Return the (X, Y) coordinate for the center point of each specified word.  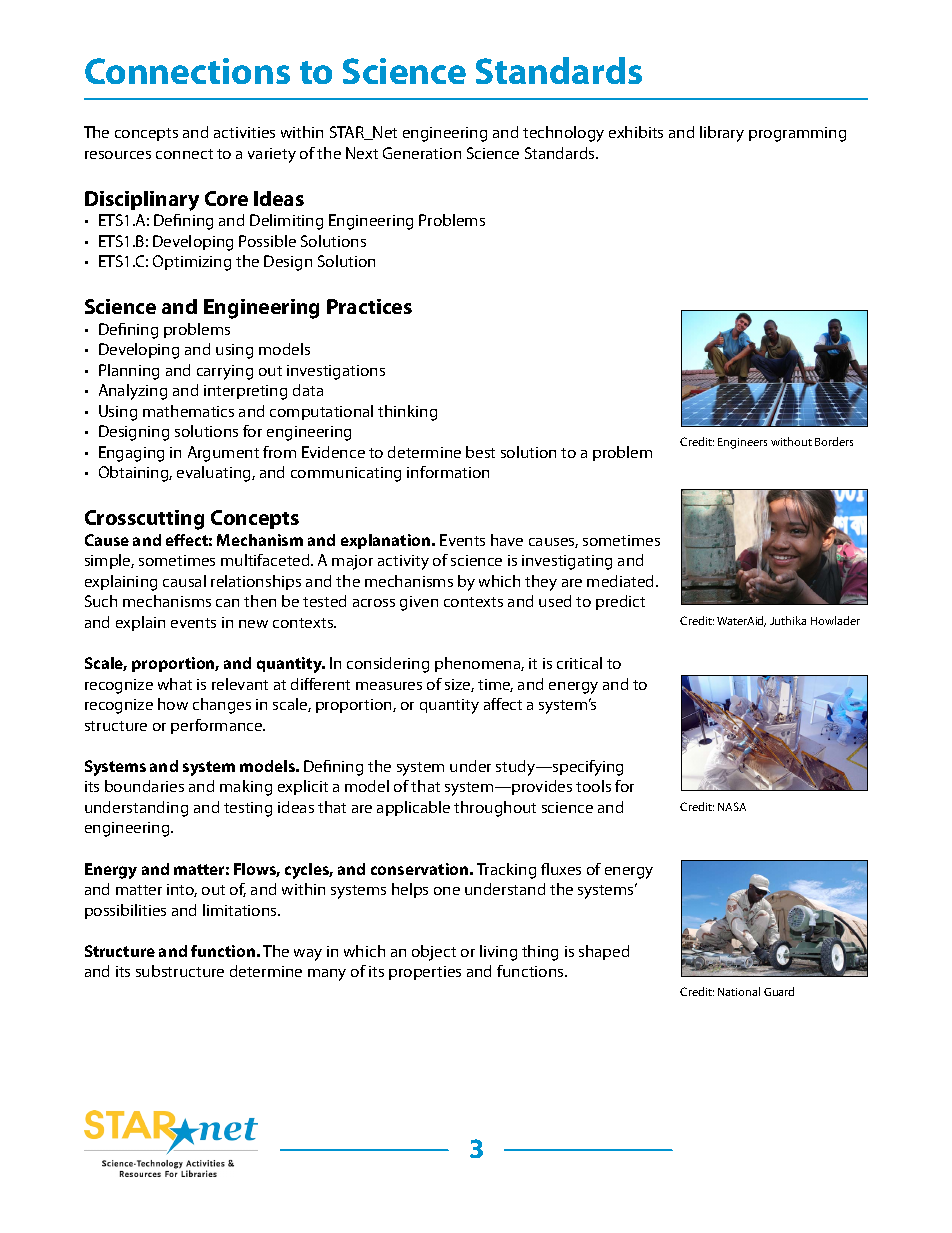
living (498, 953)
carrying (225, 372)
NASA (732, 806)
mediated (622, 581)
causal (184, 581)
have (507, 540)
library (722, 134)
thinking (407, 413)
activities (244, 132)
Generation (422, 153)
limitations (241, 910)
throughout (495, 809)
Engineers (742, 443)
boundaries (144, 786)
